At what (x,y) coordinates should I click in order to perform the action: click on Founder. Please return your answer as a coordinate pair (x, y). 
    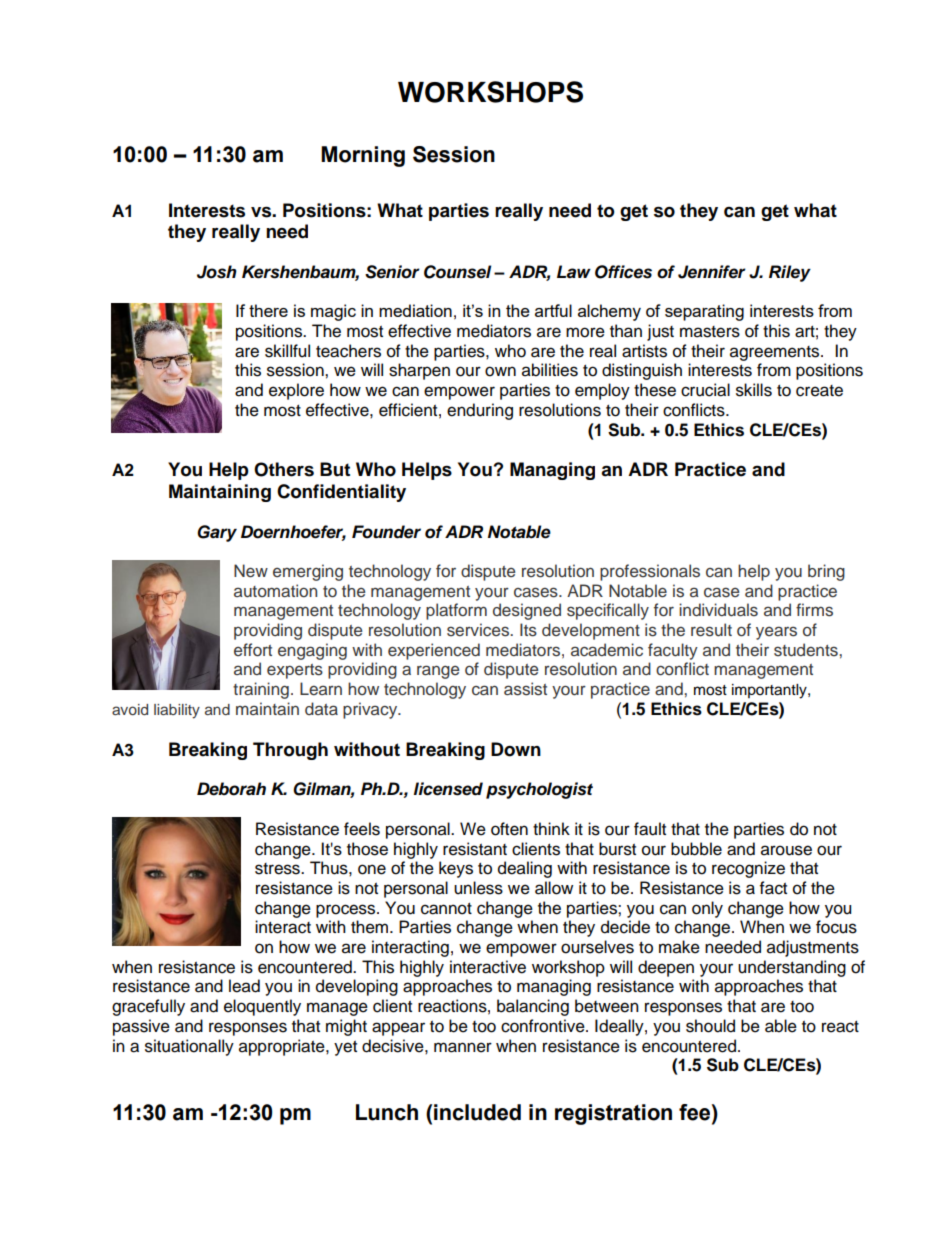
    Looking at the image, I should click on (386, 532).
